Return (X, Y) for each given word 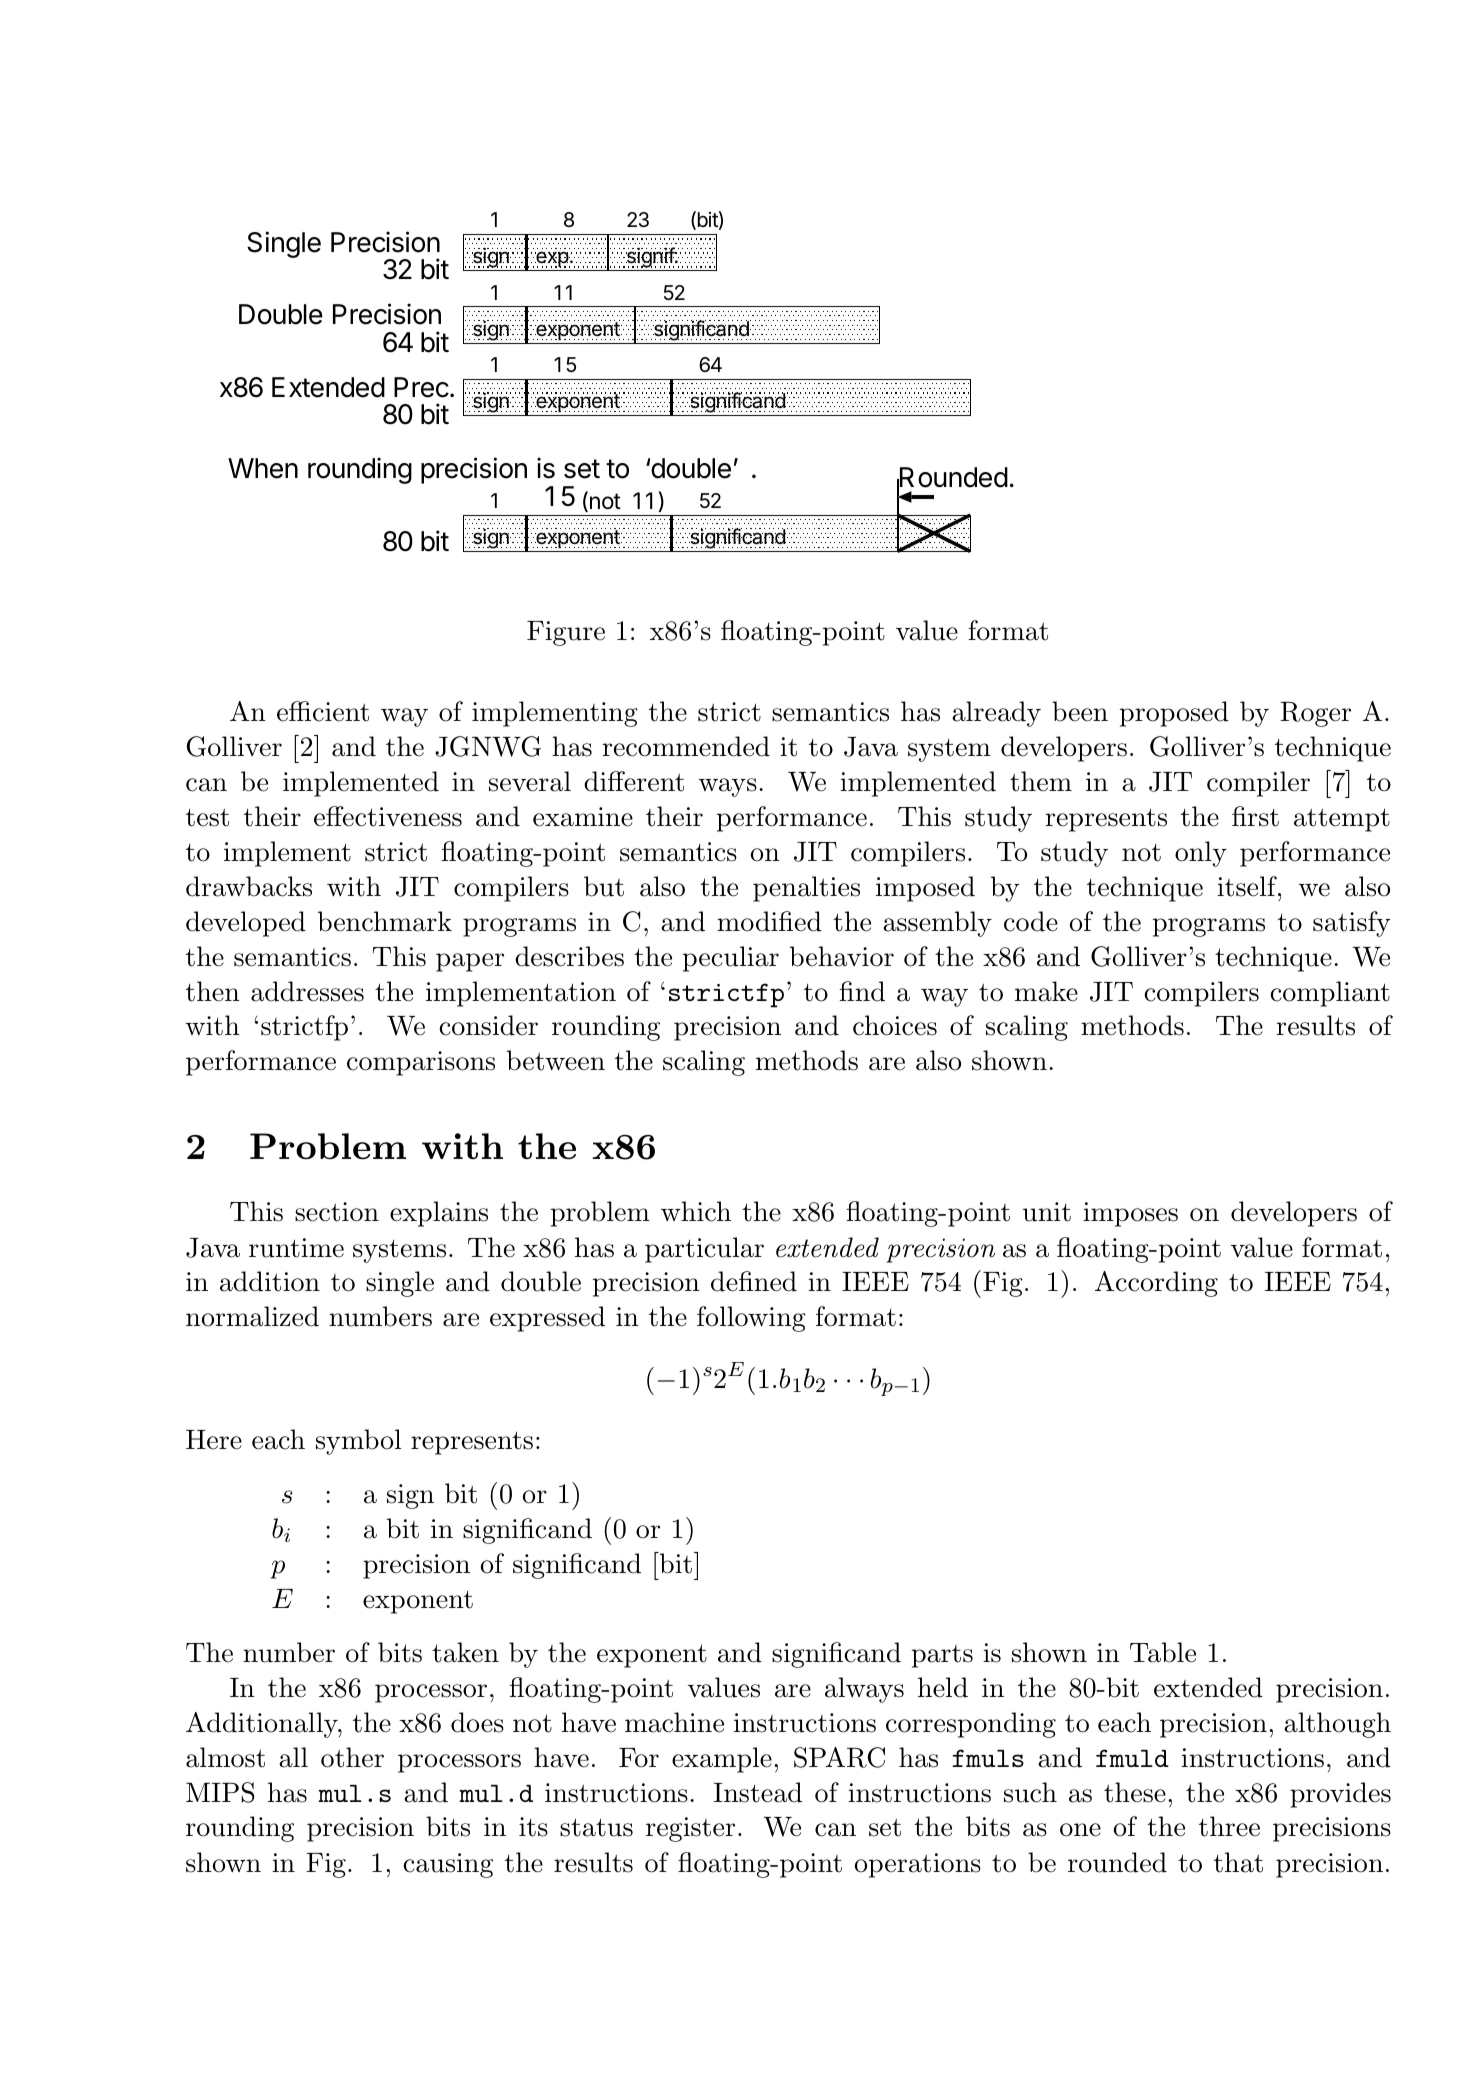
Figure (566, 633)
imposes (1130, 1214)
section (337, 1212)
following (751, 1319)
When (263, 468)
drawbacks (249, 886)
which (696, 1211)
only (1201, 854)
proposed (1174, 714)
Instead (758, 1792)
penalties (806, 889)
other (352, 1757)
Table (1163, 1652)
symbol (358, 1442)
